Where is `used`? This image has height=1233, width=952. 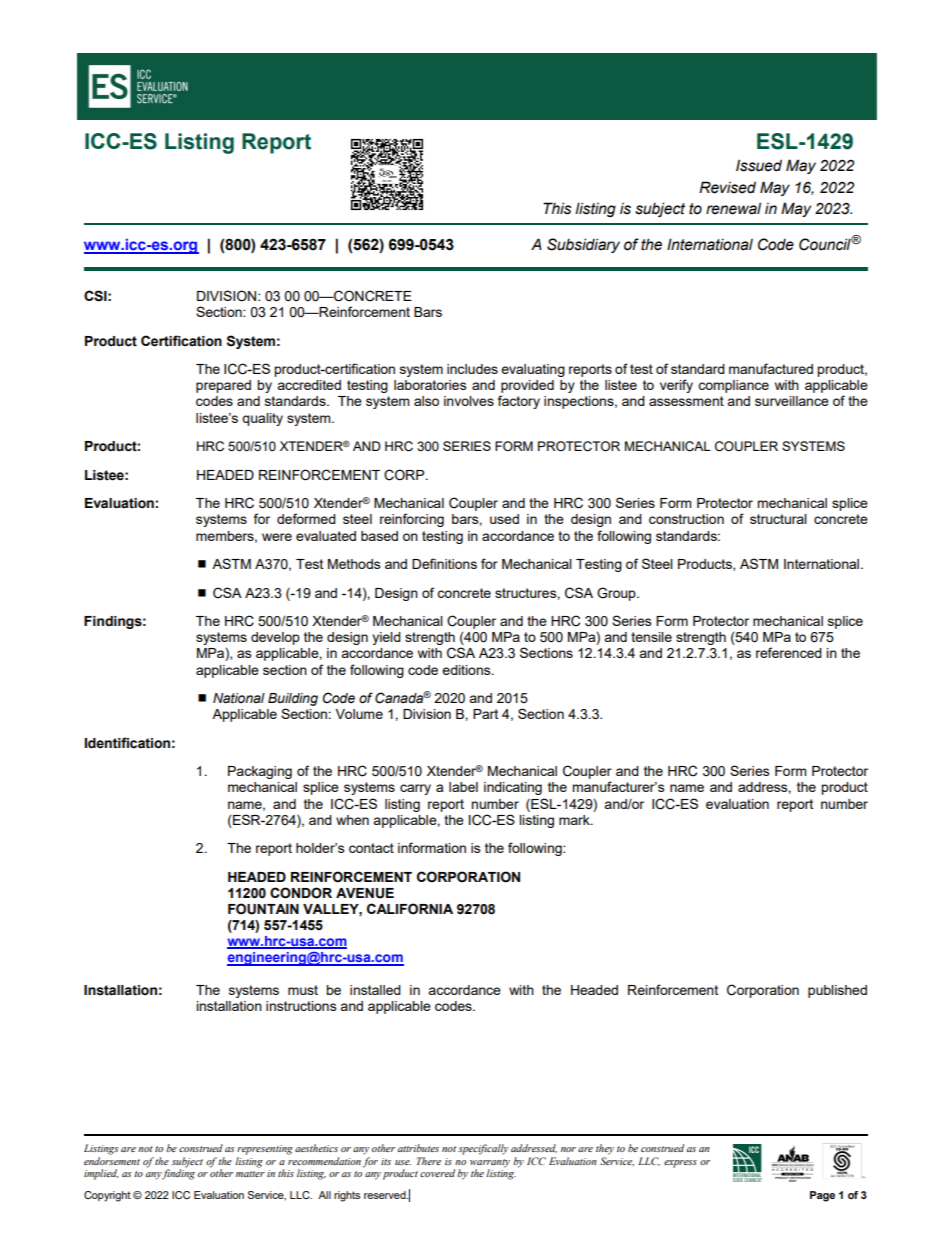
used is located at coordinates (504, 519).
